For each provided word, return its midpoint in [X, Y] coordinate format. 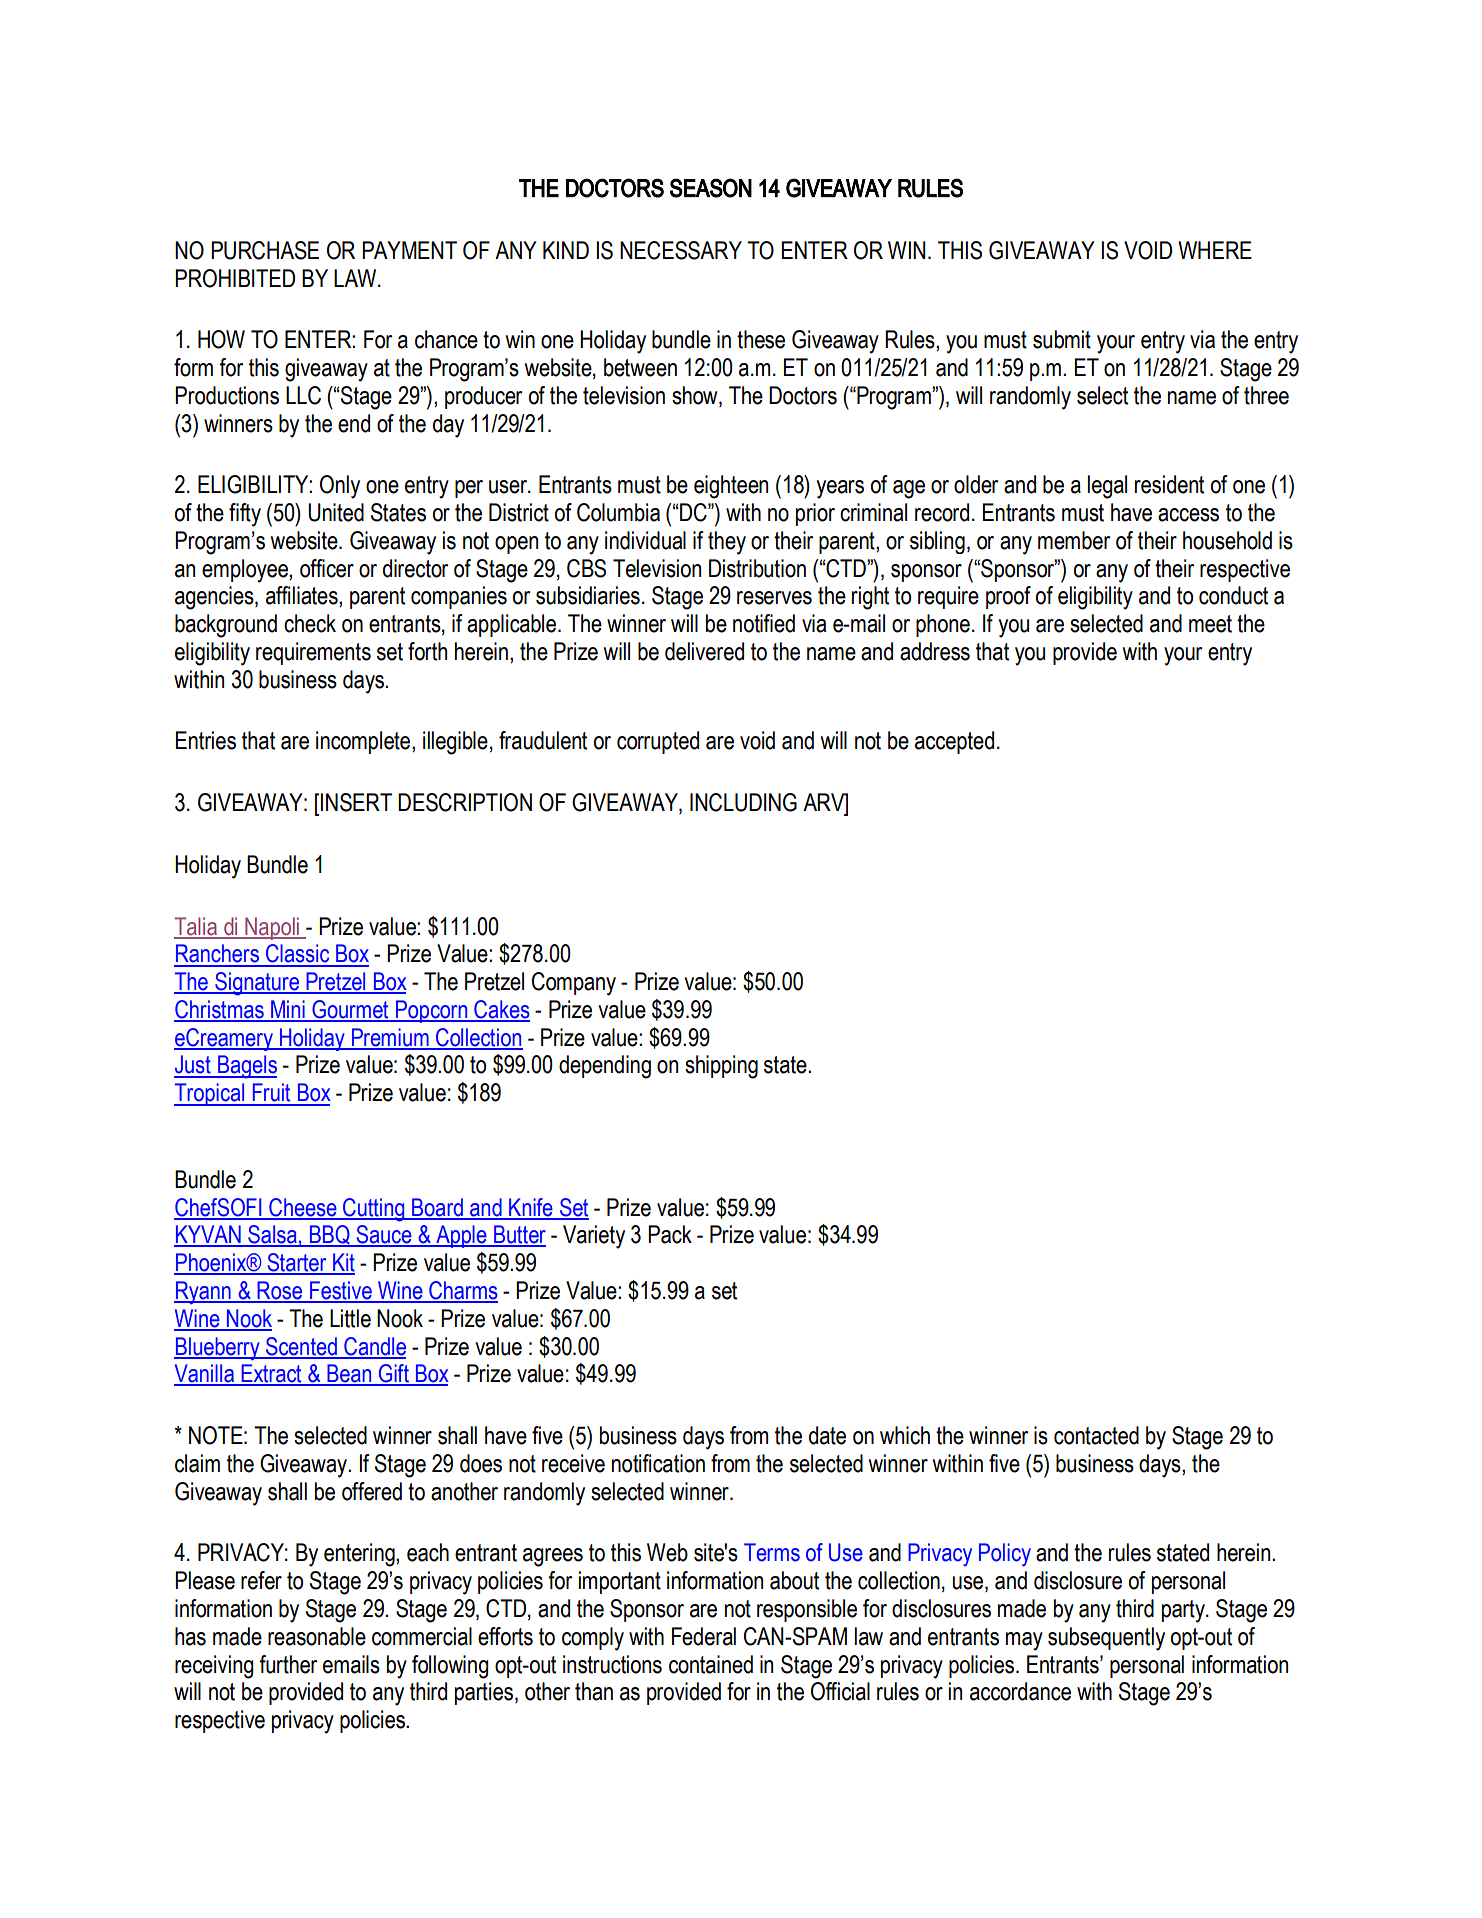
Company [574, 984]
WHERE [1215, 250]
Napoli [272, 928]
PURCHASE [265, 250]
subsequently [1106, 1639]
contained [711, 1664]
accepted [954, 742]
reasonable [317, 1636]
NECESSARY [681, 250]
